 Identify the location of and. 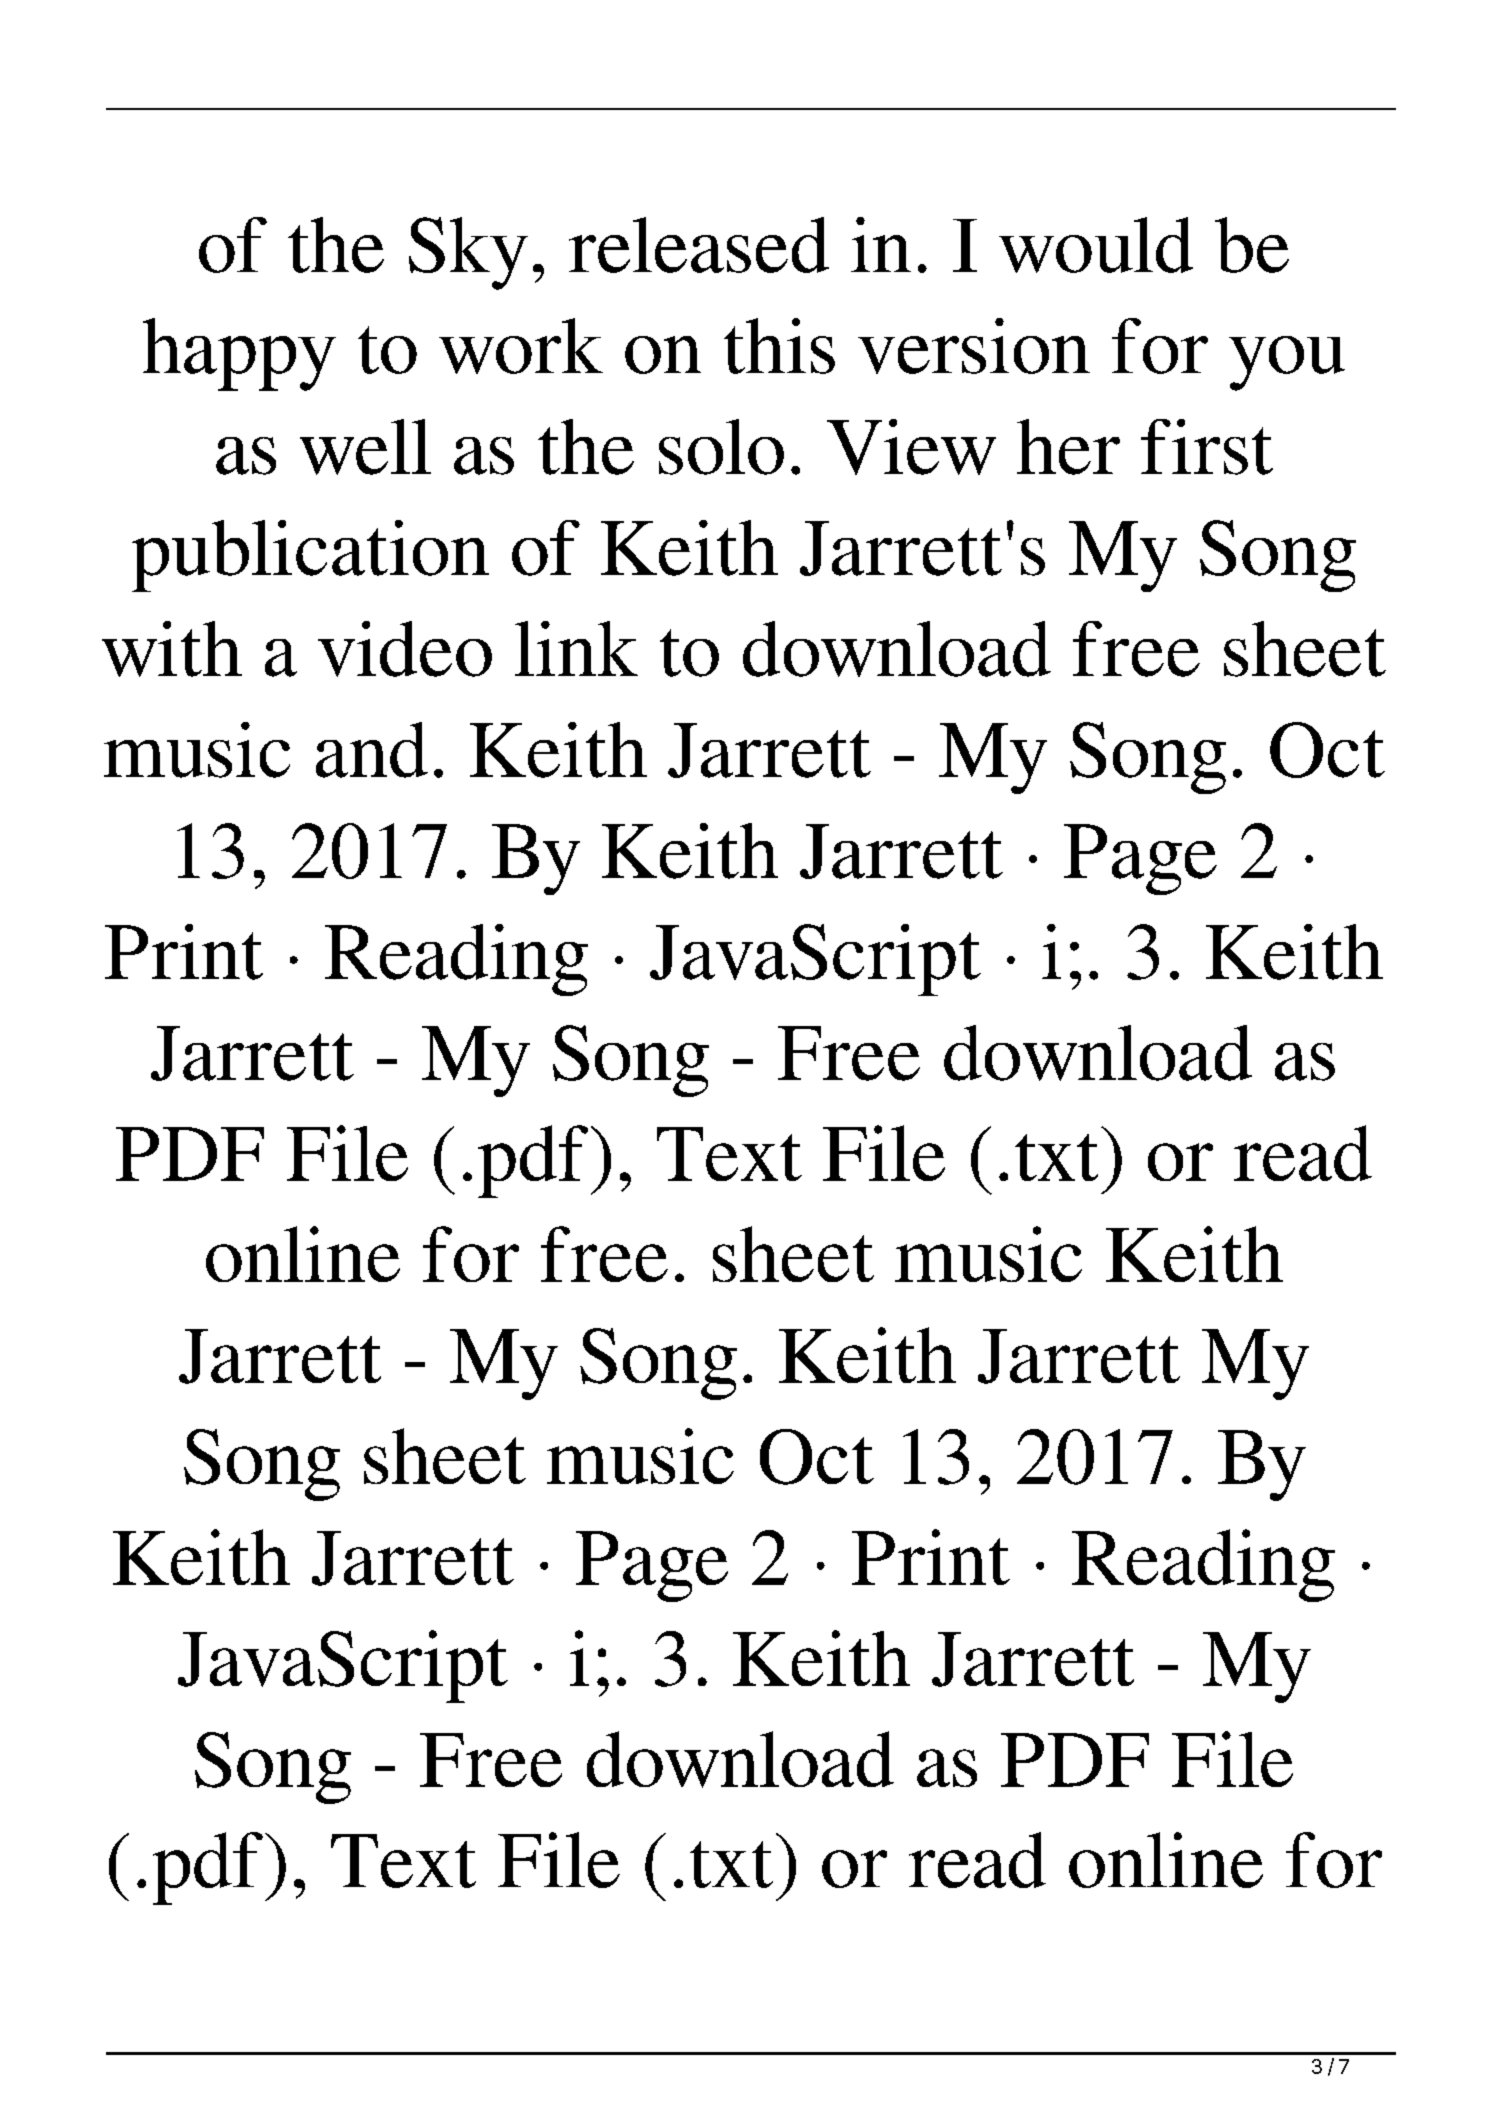
(372, 750).
